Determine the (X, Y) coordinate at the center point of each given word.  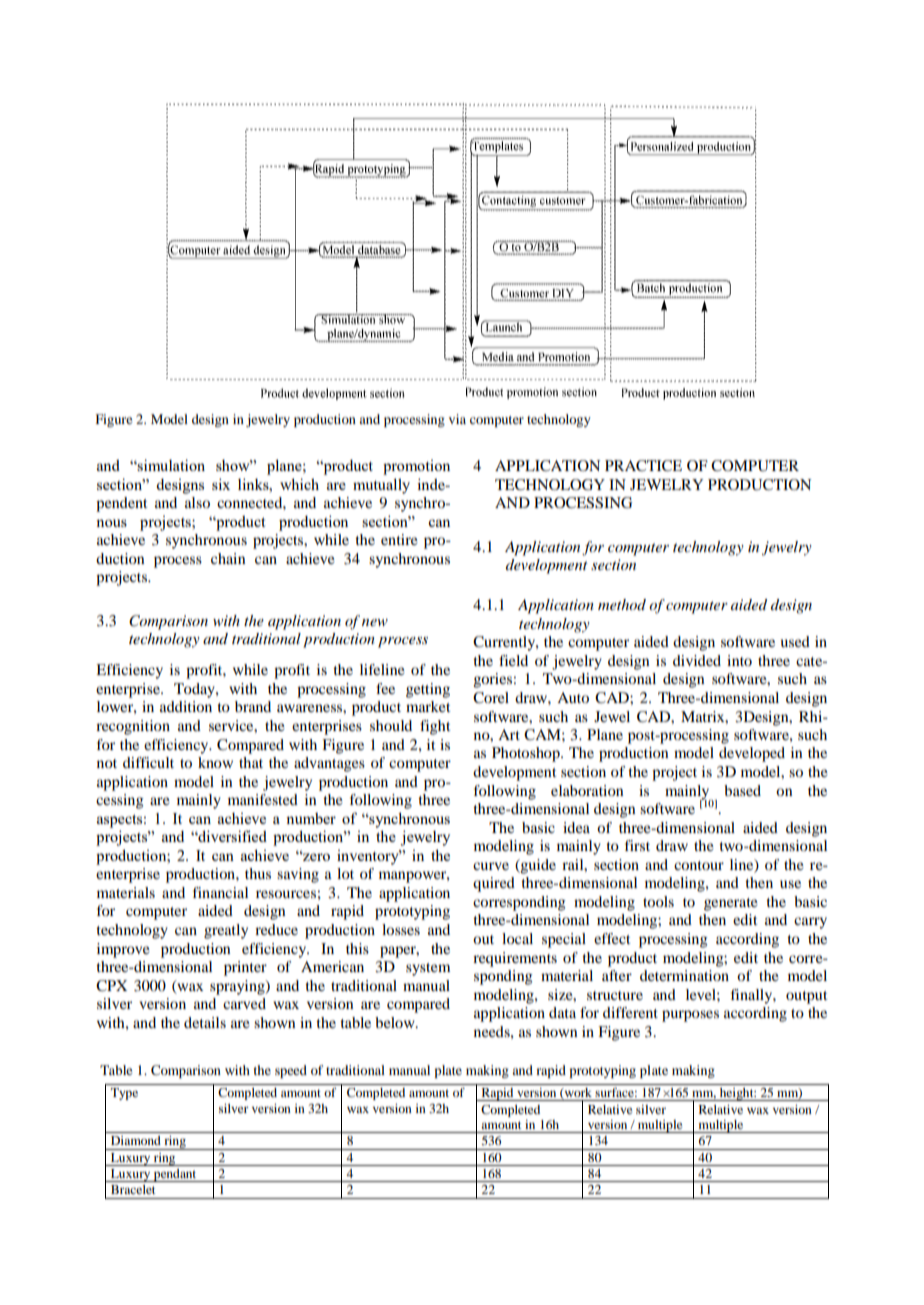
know (215, 762)
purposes (690, 1016)
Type (124, 1094)
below (396, 1022)
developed (752, 754)
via (457, 419)
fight (435, 727)
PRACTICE (643, 466)
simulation (170, 465)
